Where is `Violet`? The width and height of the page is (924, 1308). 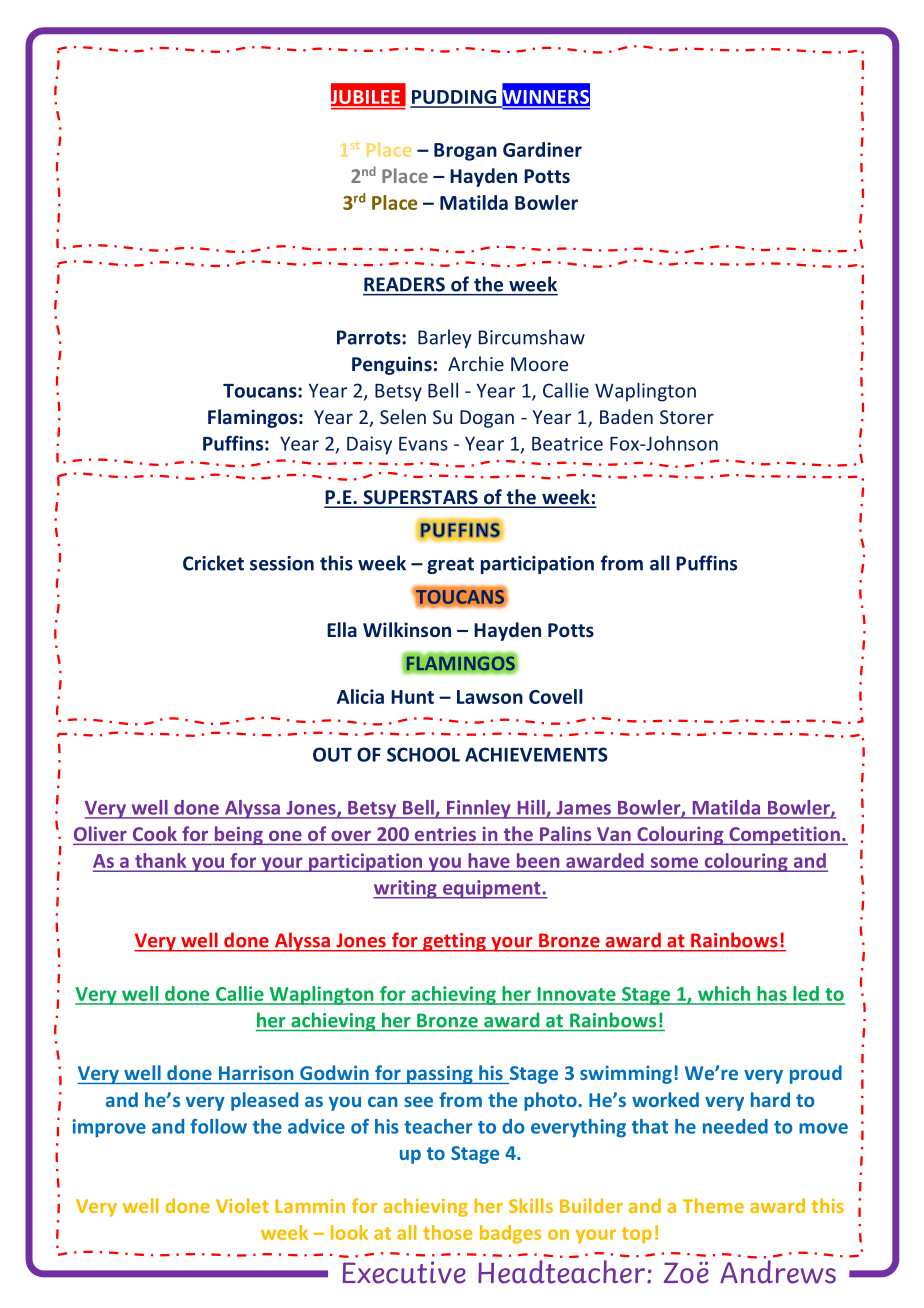 Violet is located at coordinates (242, 1205).
